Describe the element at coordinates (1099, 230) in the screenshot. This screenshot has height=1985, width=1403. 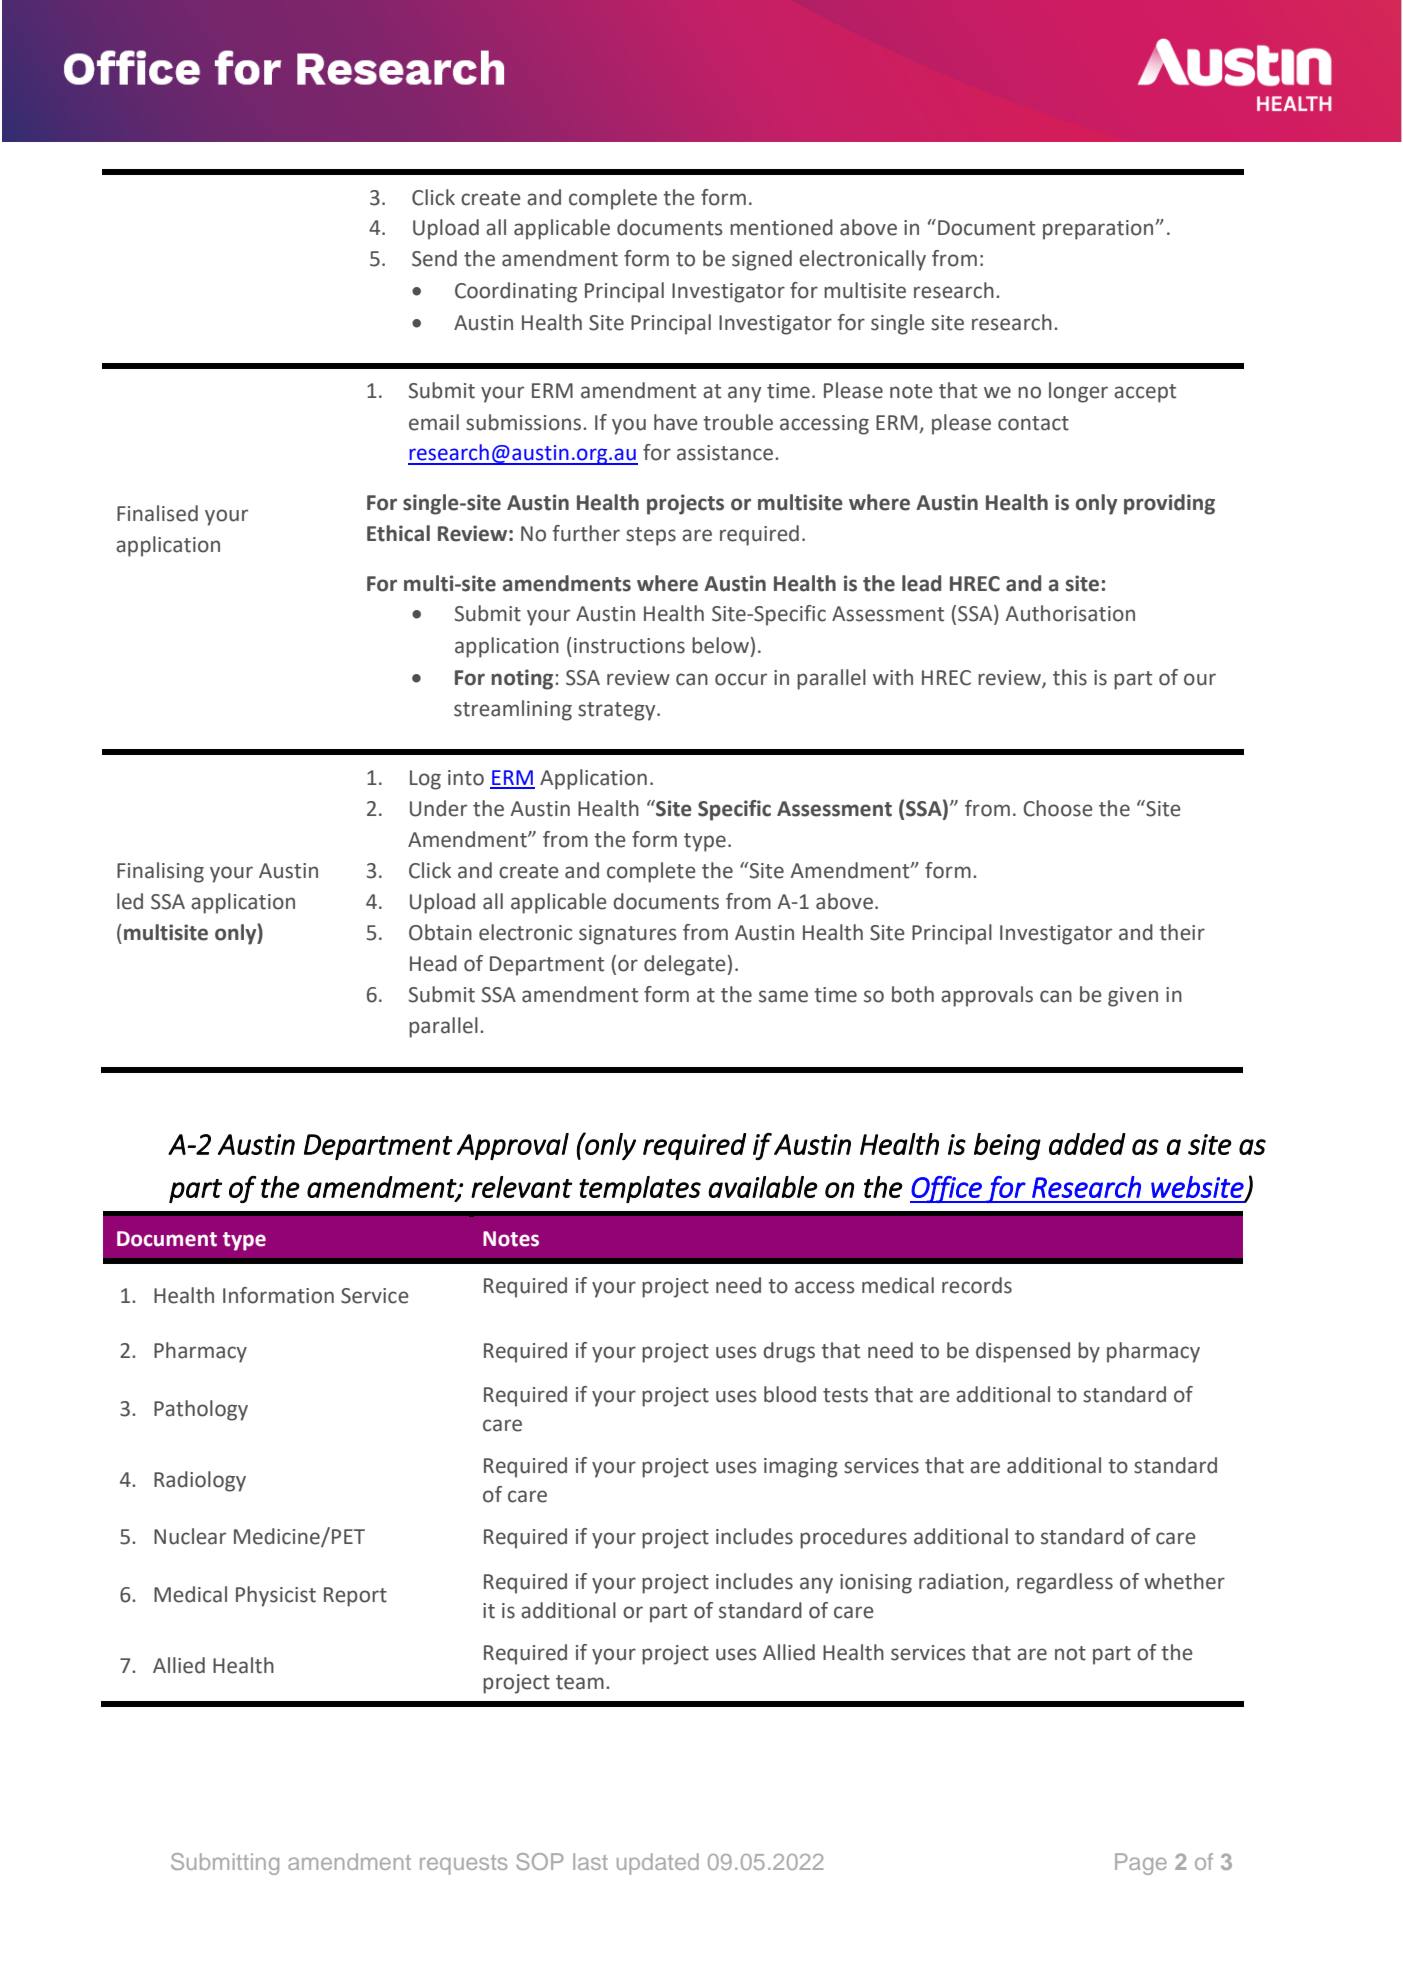
I see `preparation` at that location.
